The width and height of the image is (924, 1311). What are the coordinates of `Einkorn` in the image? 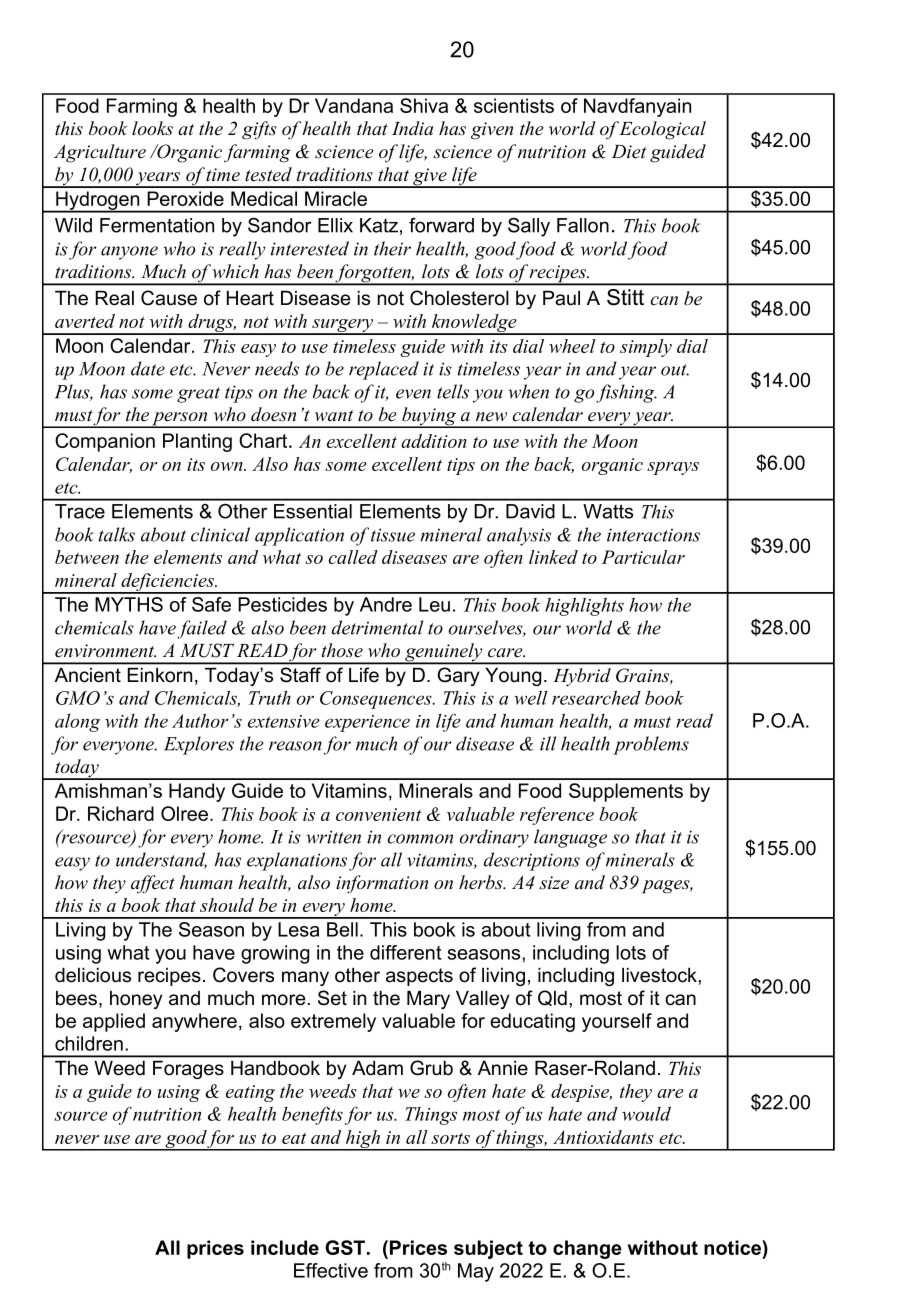 It's located at (160, 675).
